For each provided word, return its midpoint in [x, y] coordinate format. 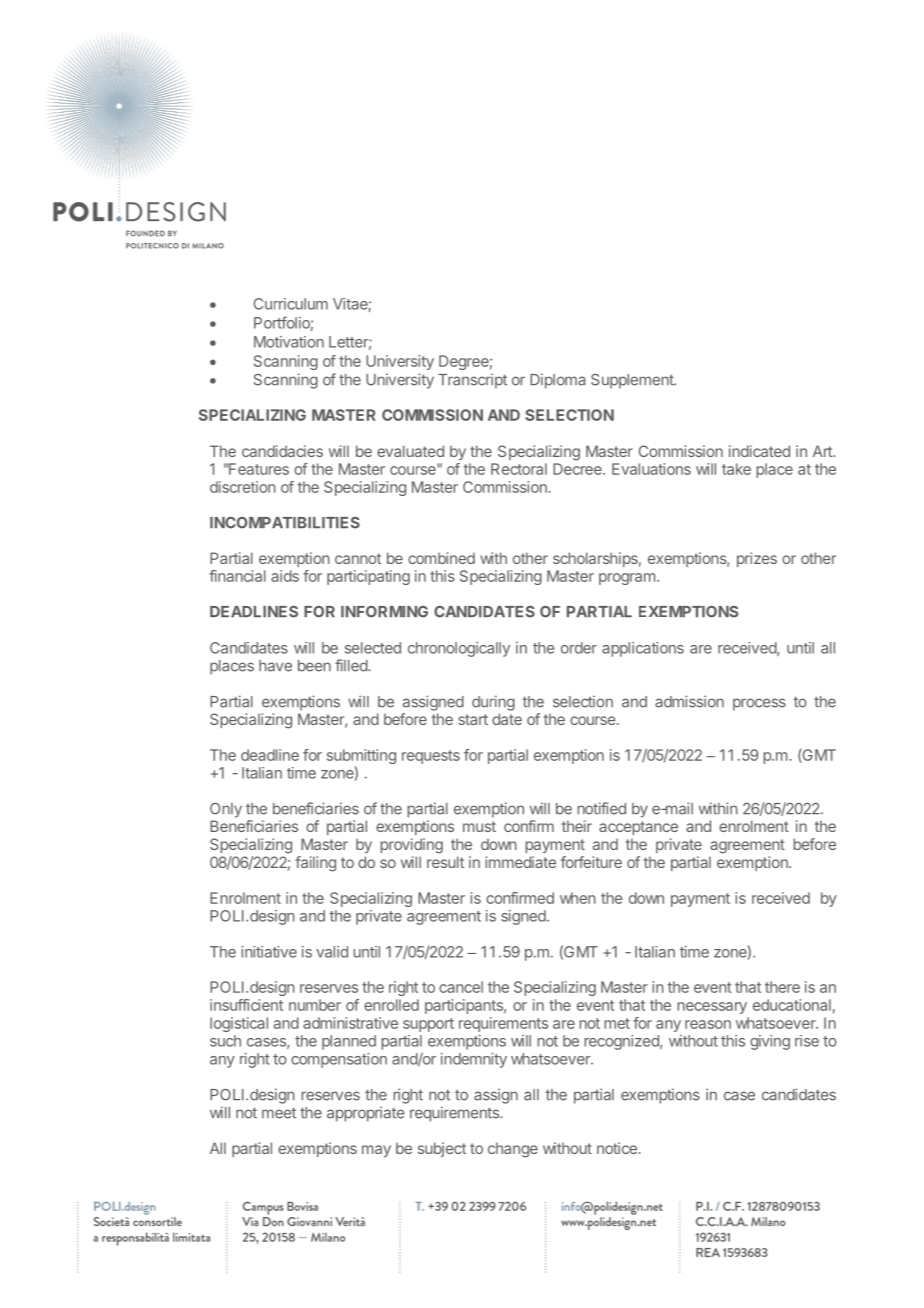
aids [285, 576]
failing [315, 864]
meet [279, 1113]
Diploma [558, 381]
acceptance [638, 828]
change [513, 1150]
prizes [757, 559]
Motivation [289, 342]
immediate [520, 862]
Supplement [633, 381]
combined [441, 558]
